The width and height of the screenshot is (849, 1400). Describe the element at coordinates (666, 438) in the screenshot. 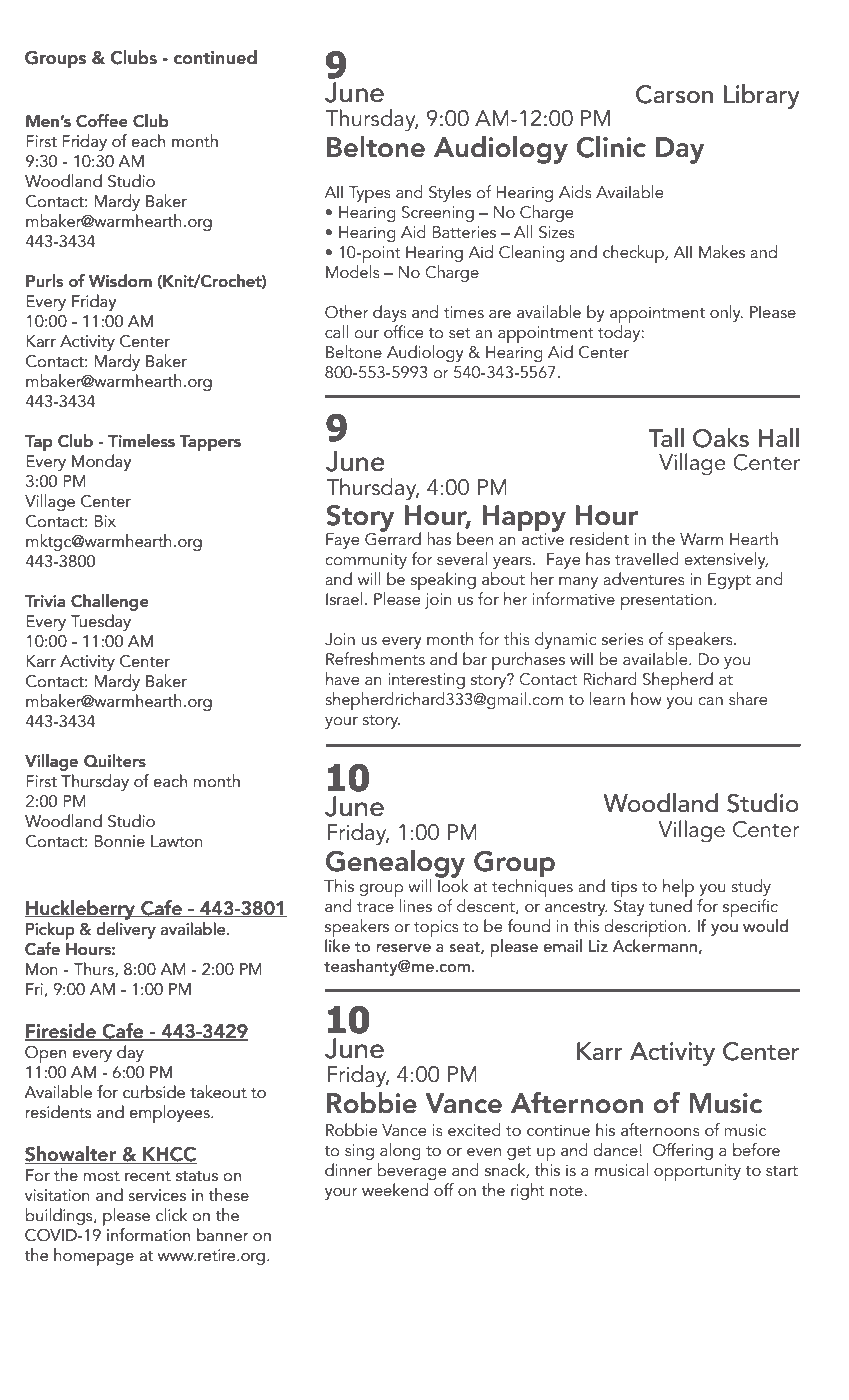

I see `Tall` at that location.
